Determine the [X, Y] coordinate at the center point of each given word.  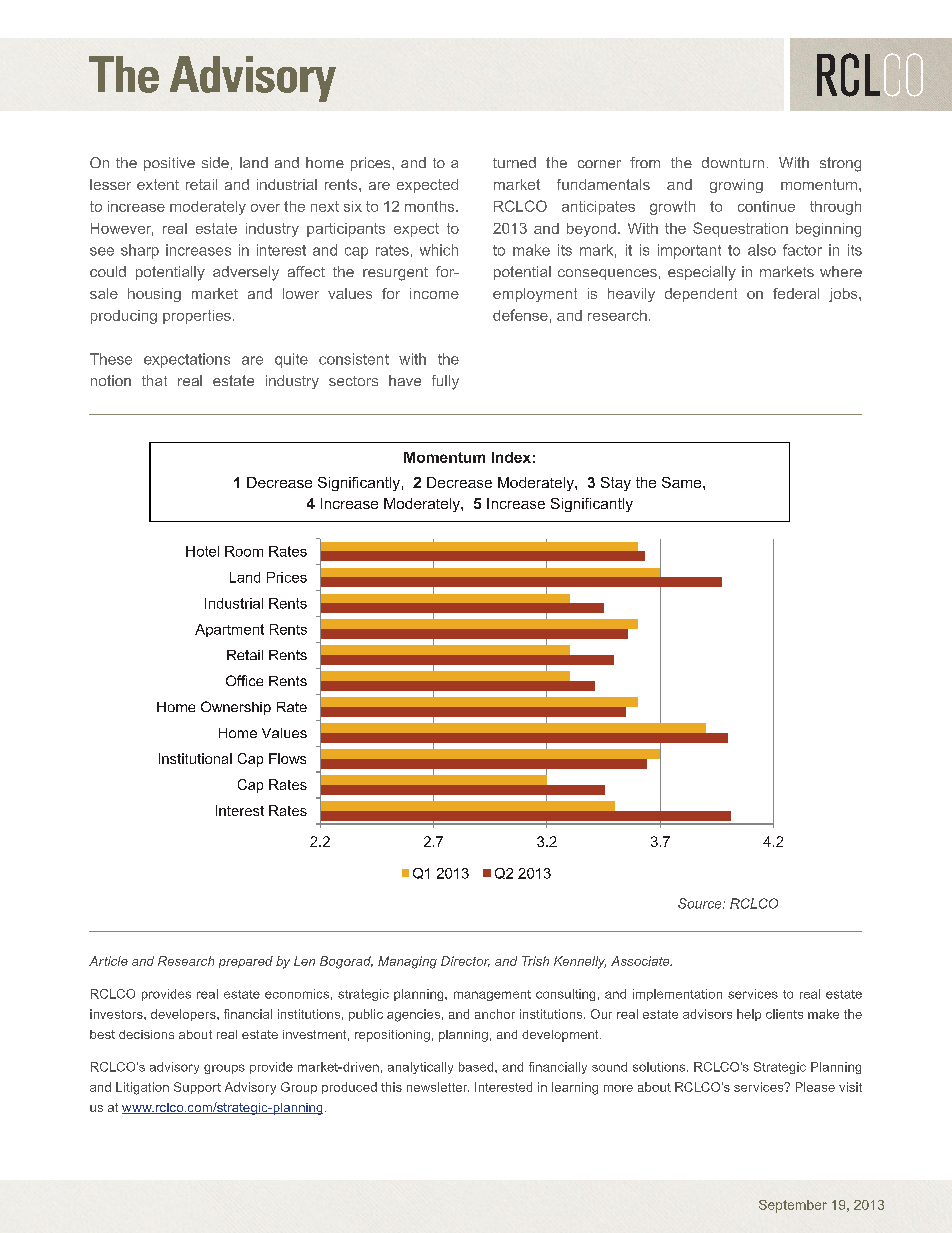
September [793, 1206]
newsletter [438, 1087]
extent [158, 184]
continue [766, 206]
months [431, 206]
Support [197, 1088]
